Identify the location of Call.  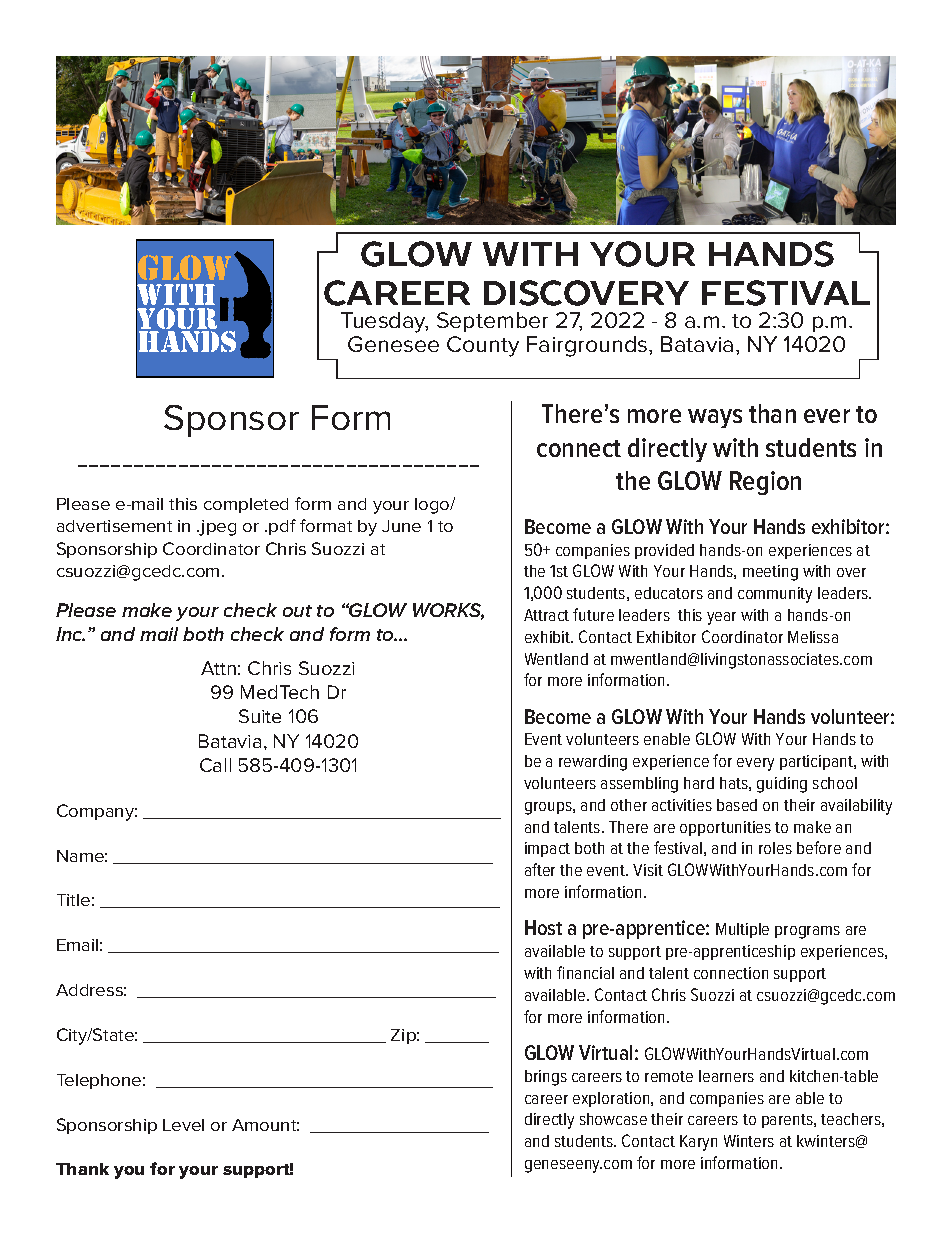
(215, 765).
